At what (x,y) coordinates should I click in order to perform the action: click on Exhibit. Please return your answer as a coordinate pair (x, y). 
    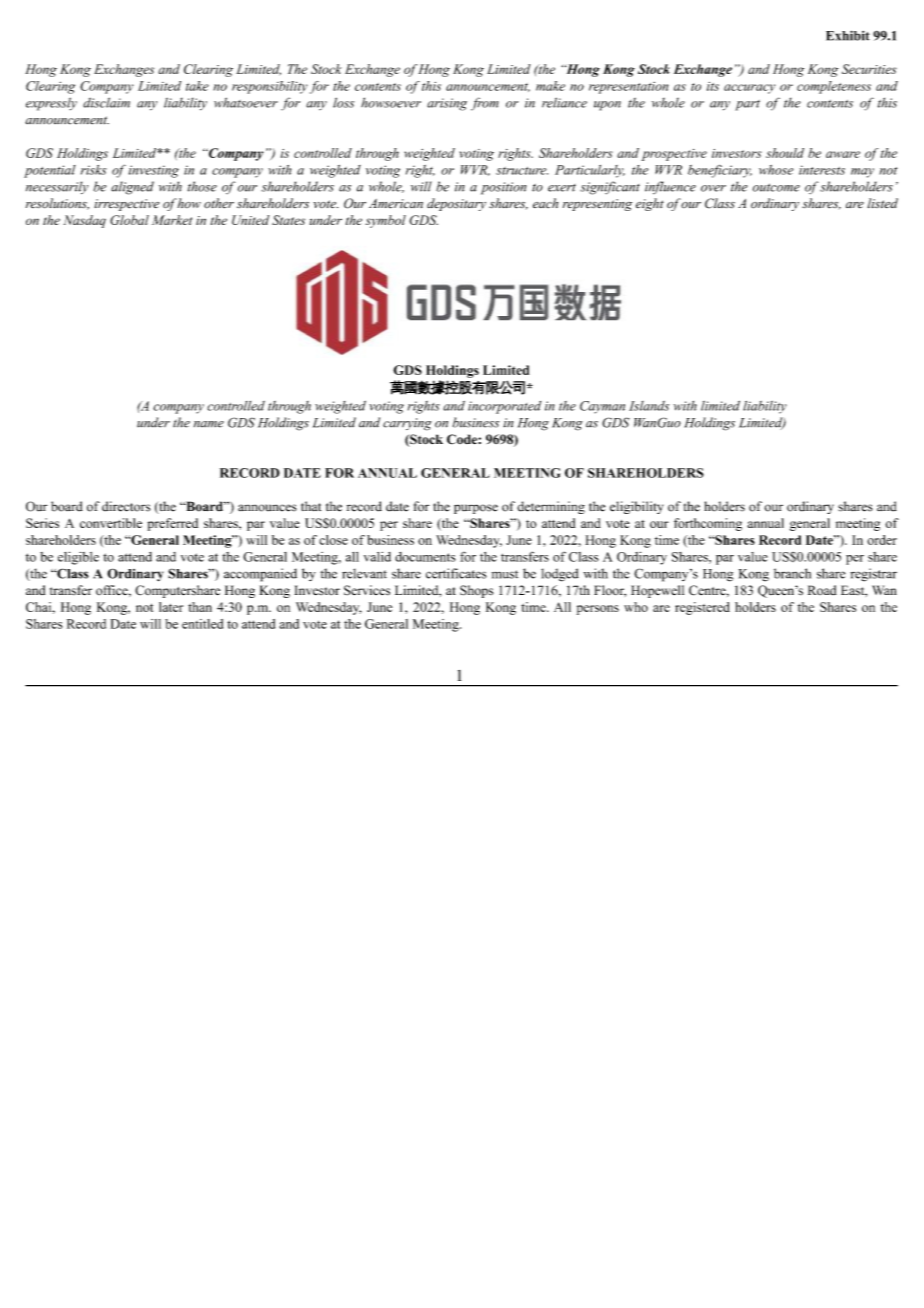
    Looking at the image, I should click on (848, 35).
